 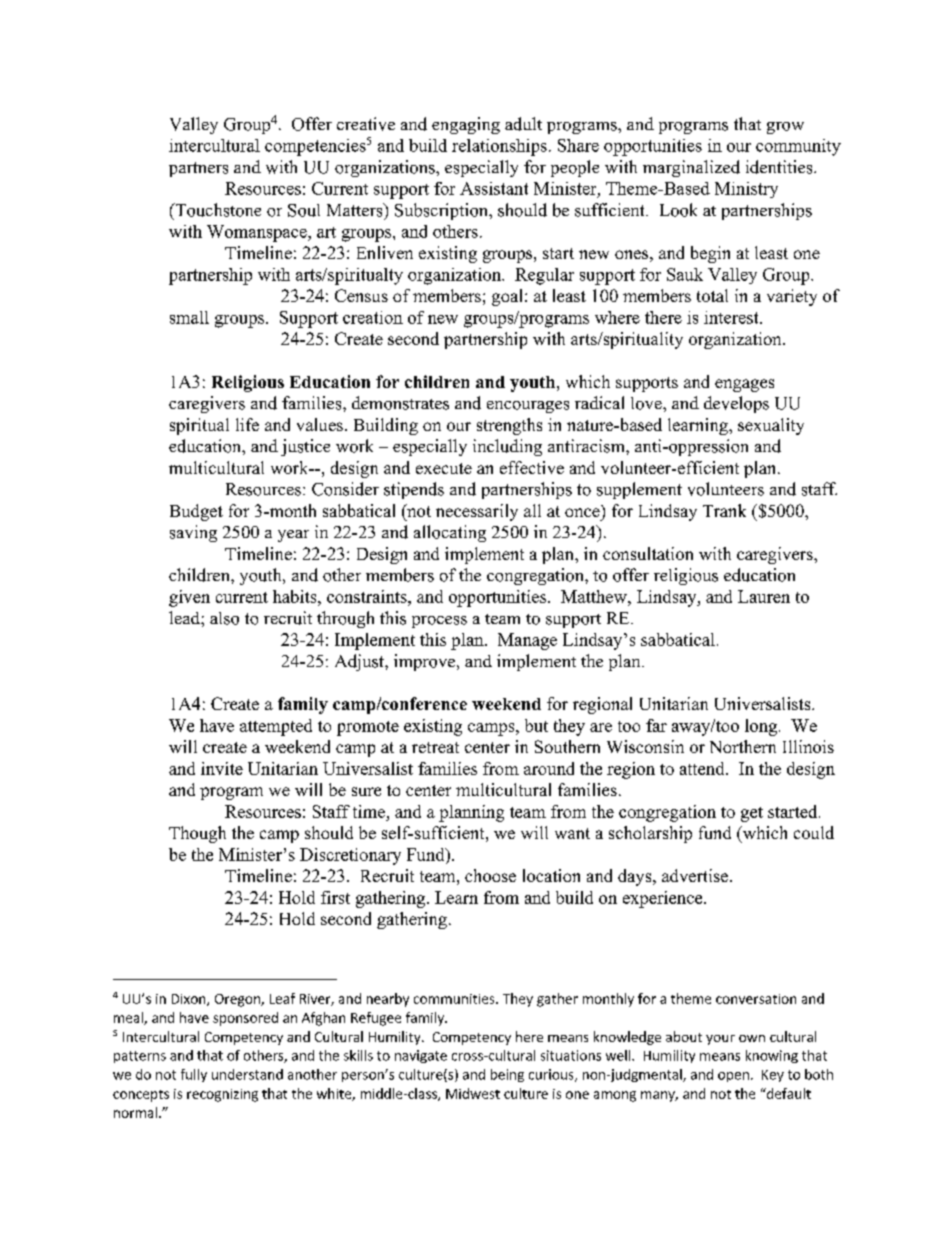 I want to click on Lauren, so click(x=764, y=596).
